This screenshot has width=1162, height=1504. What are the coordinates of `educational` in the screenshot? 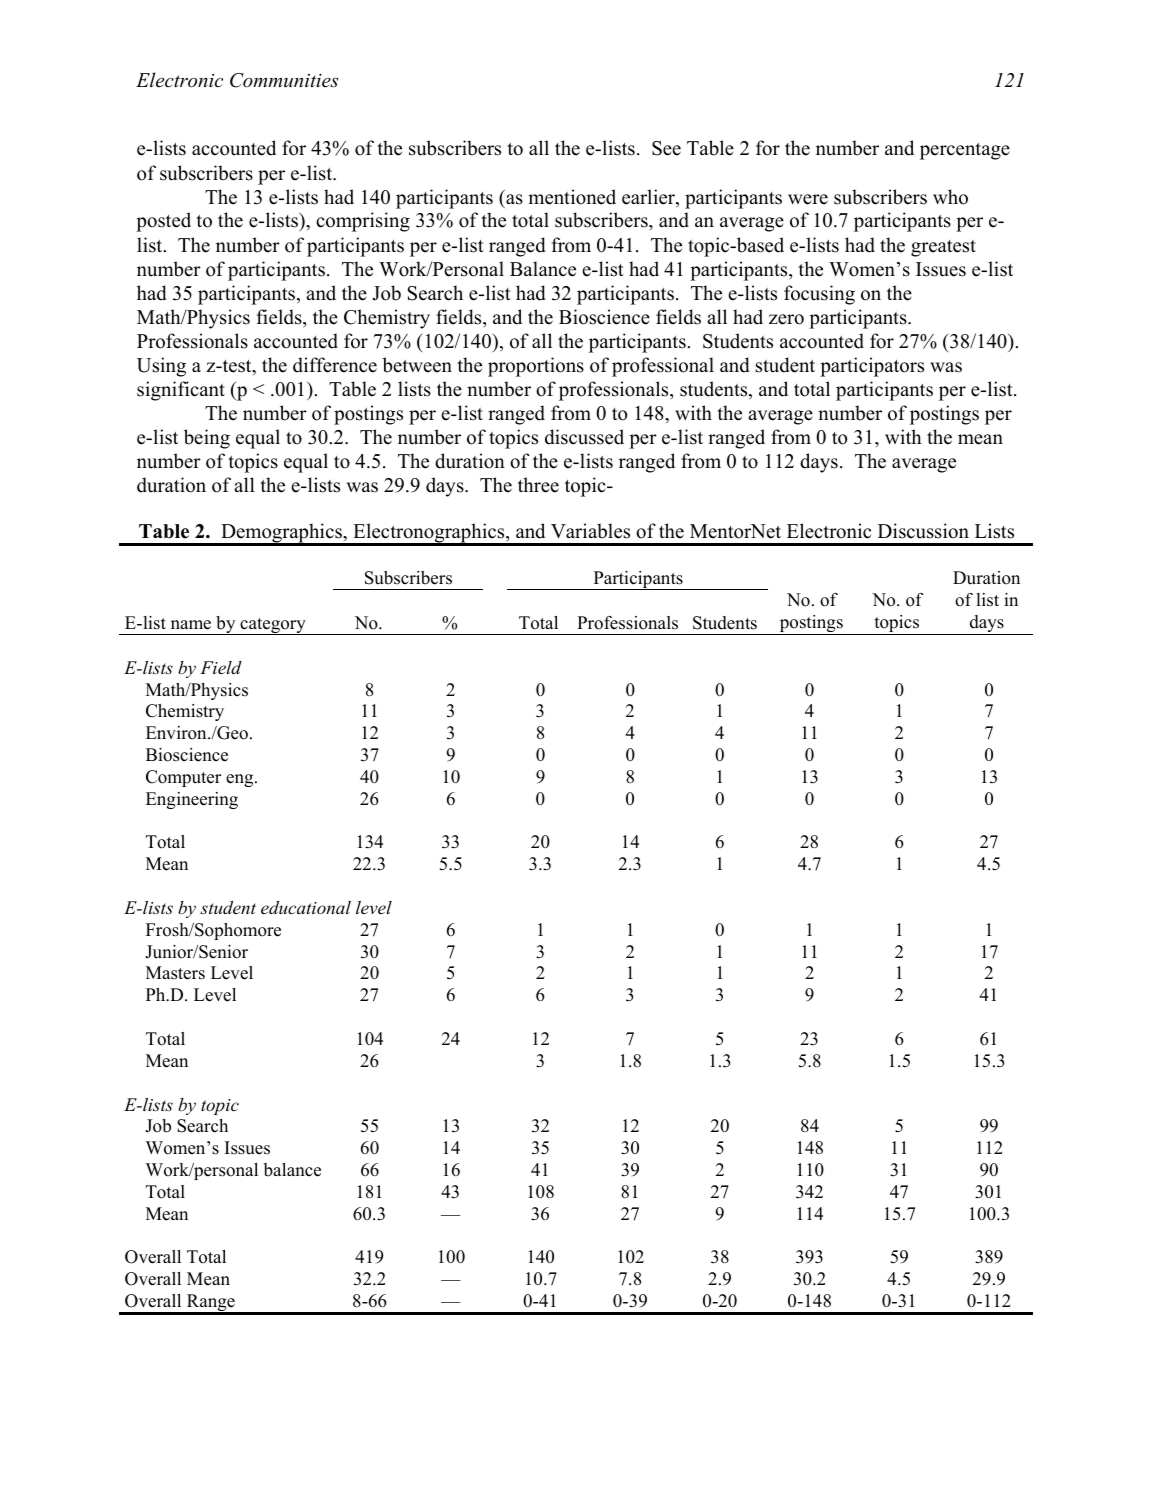 It's located at (306, 907).
